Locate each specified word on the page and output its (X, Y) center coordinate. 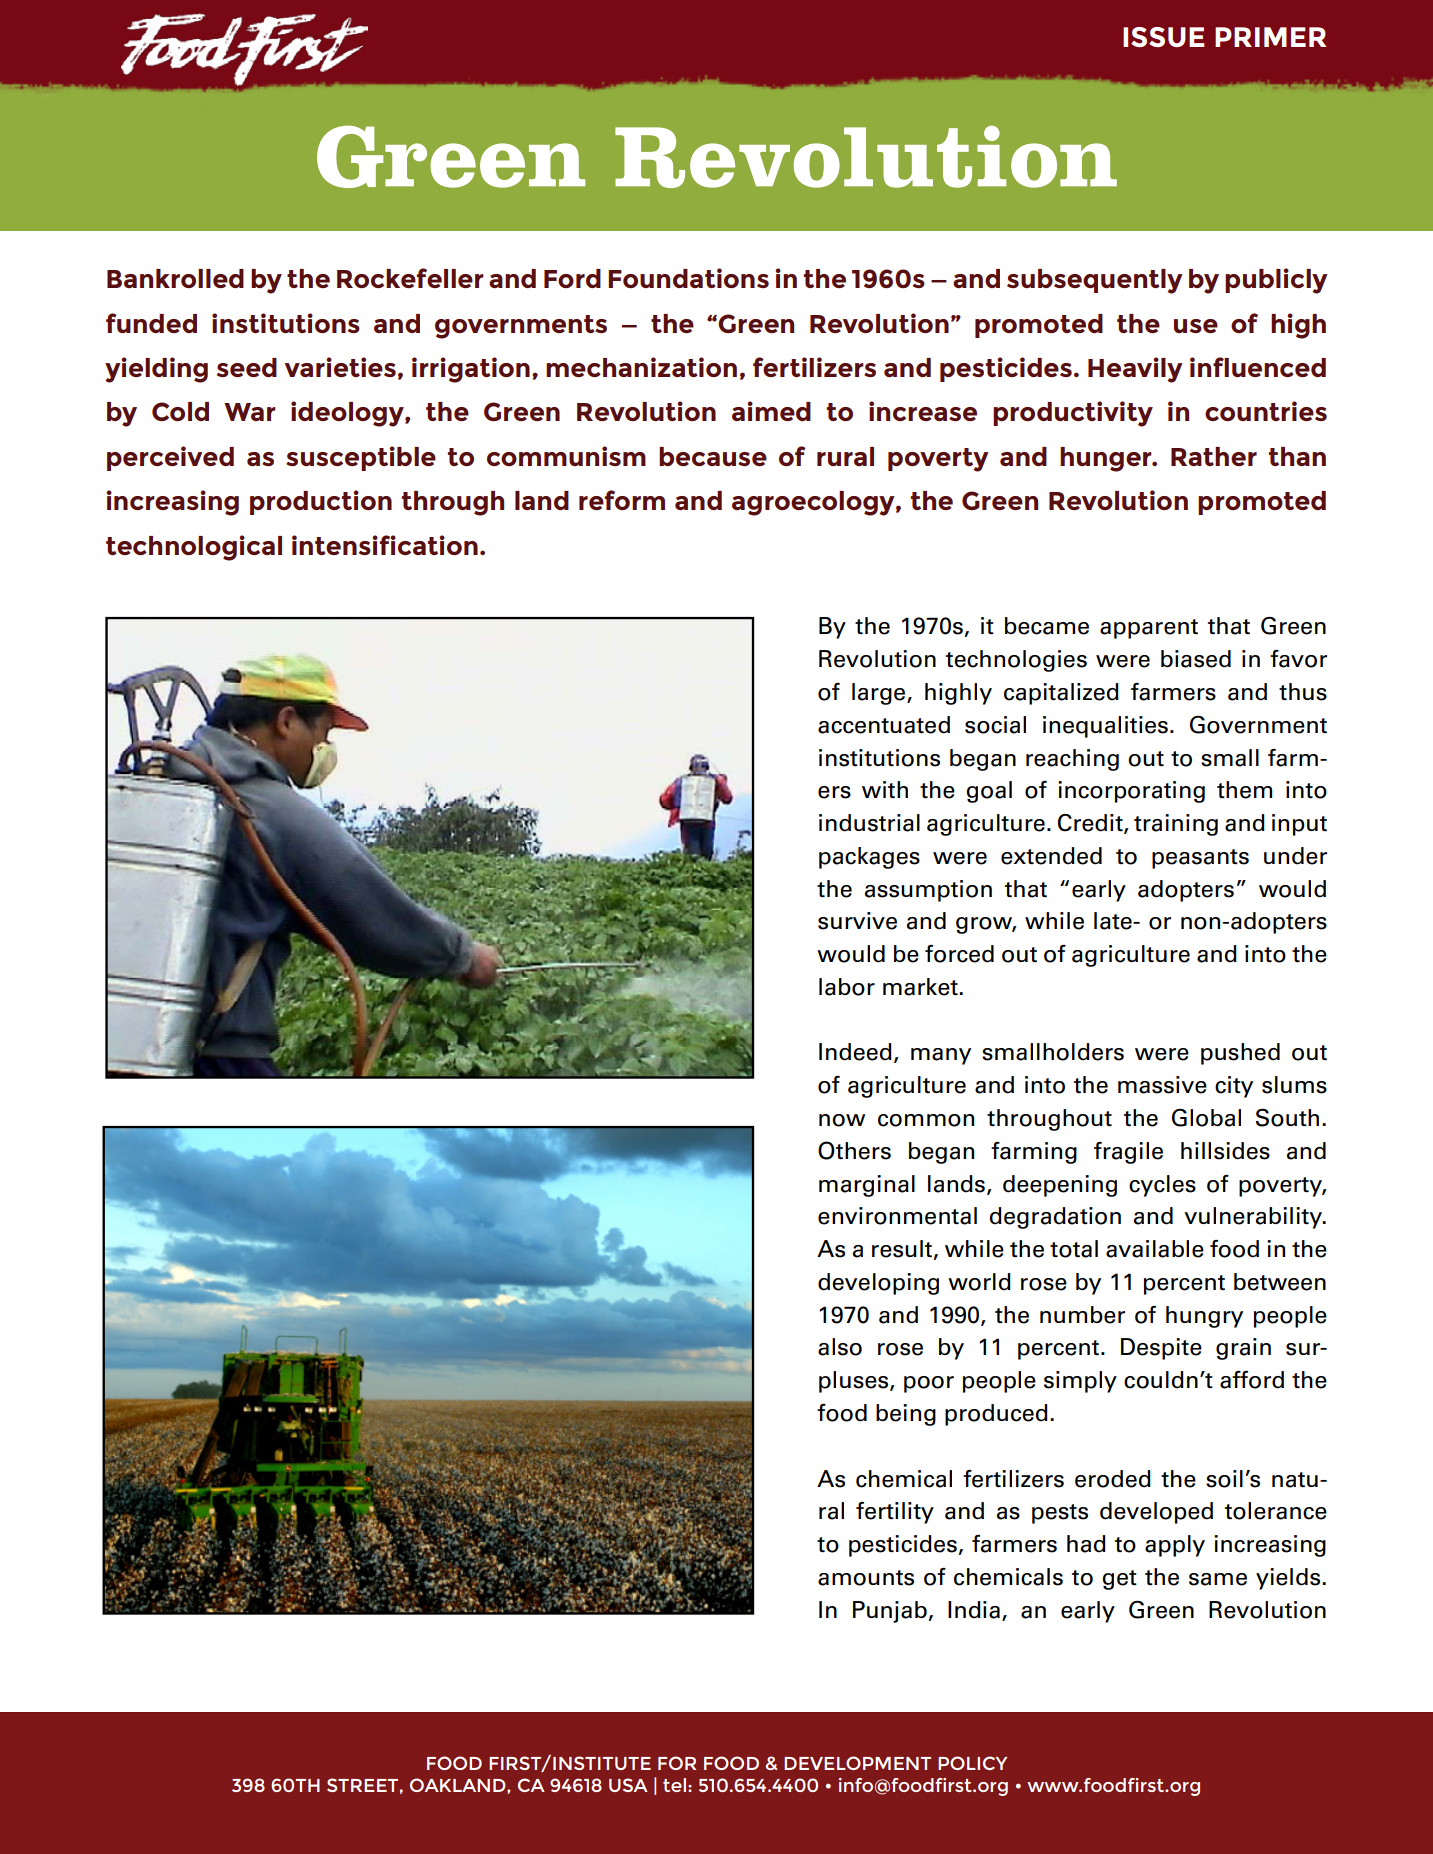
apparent (1149, 629)
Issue (1164, 37)
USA (628, 1785)
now (842, 1120)
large (880, 694)
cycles (1162, 1186)
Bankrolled (175, 278)
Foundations (688, 278)
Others (854, 1150)
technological (194, 548)
